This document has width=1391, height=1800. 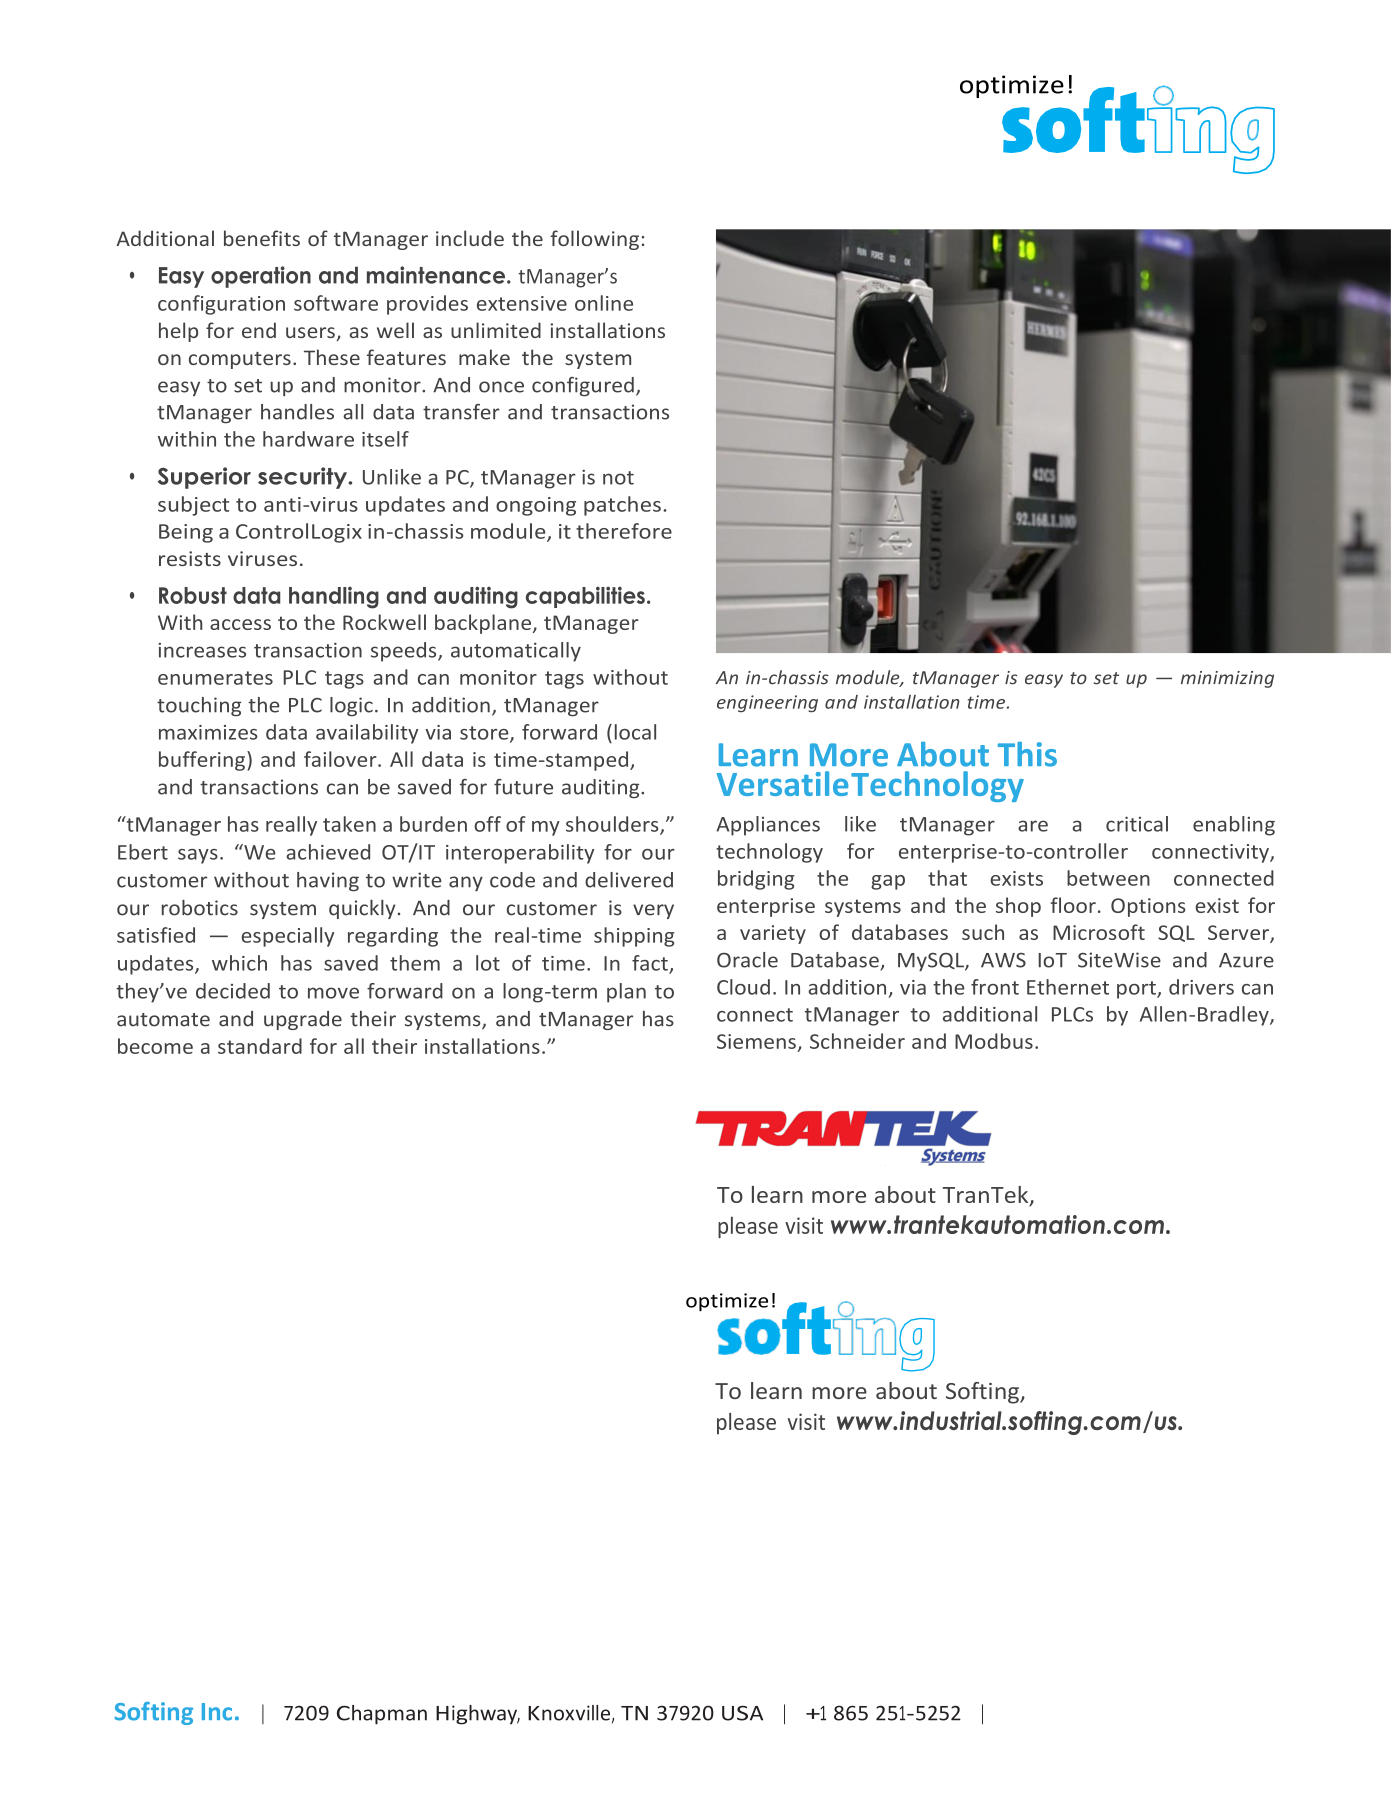 What do you see at coordinates (594, 240) in the document?
I see `following` at bounding box center [594, 240].
